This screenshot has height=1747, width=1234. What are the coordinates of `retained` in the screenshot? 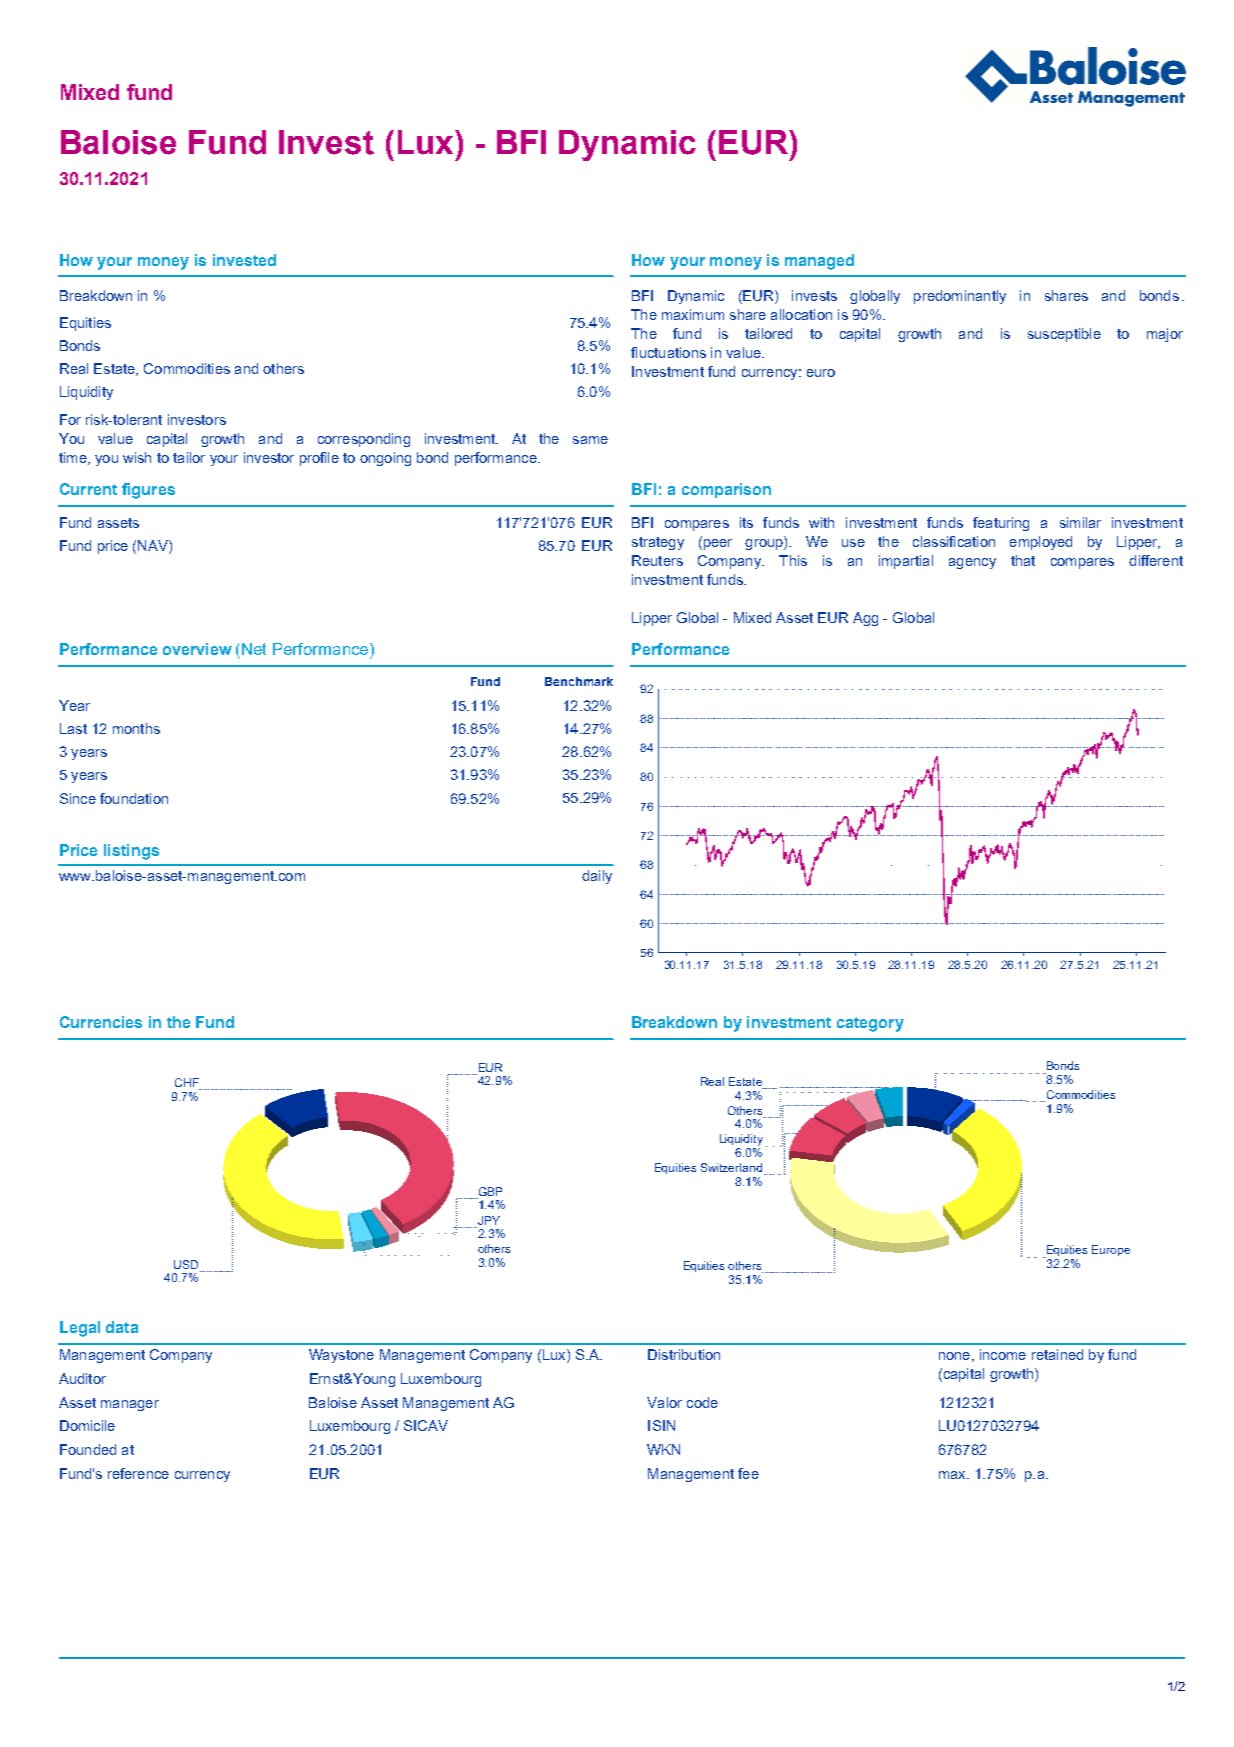 It's located at (1057, 1354).
